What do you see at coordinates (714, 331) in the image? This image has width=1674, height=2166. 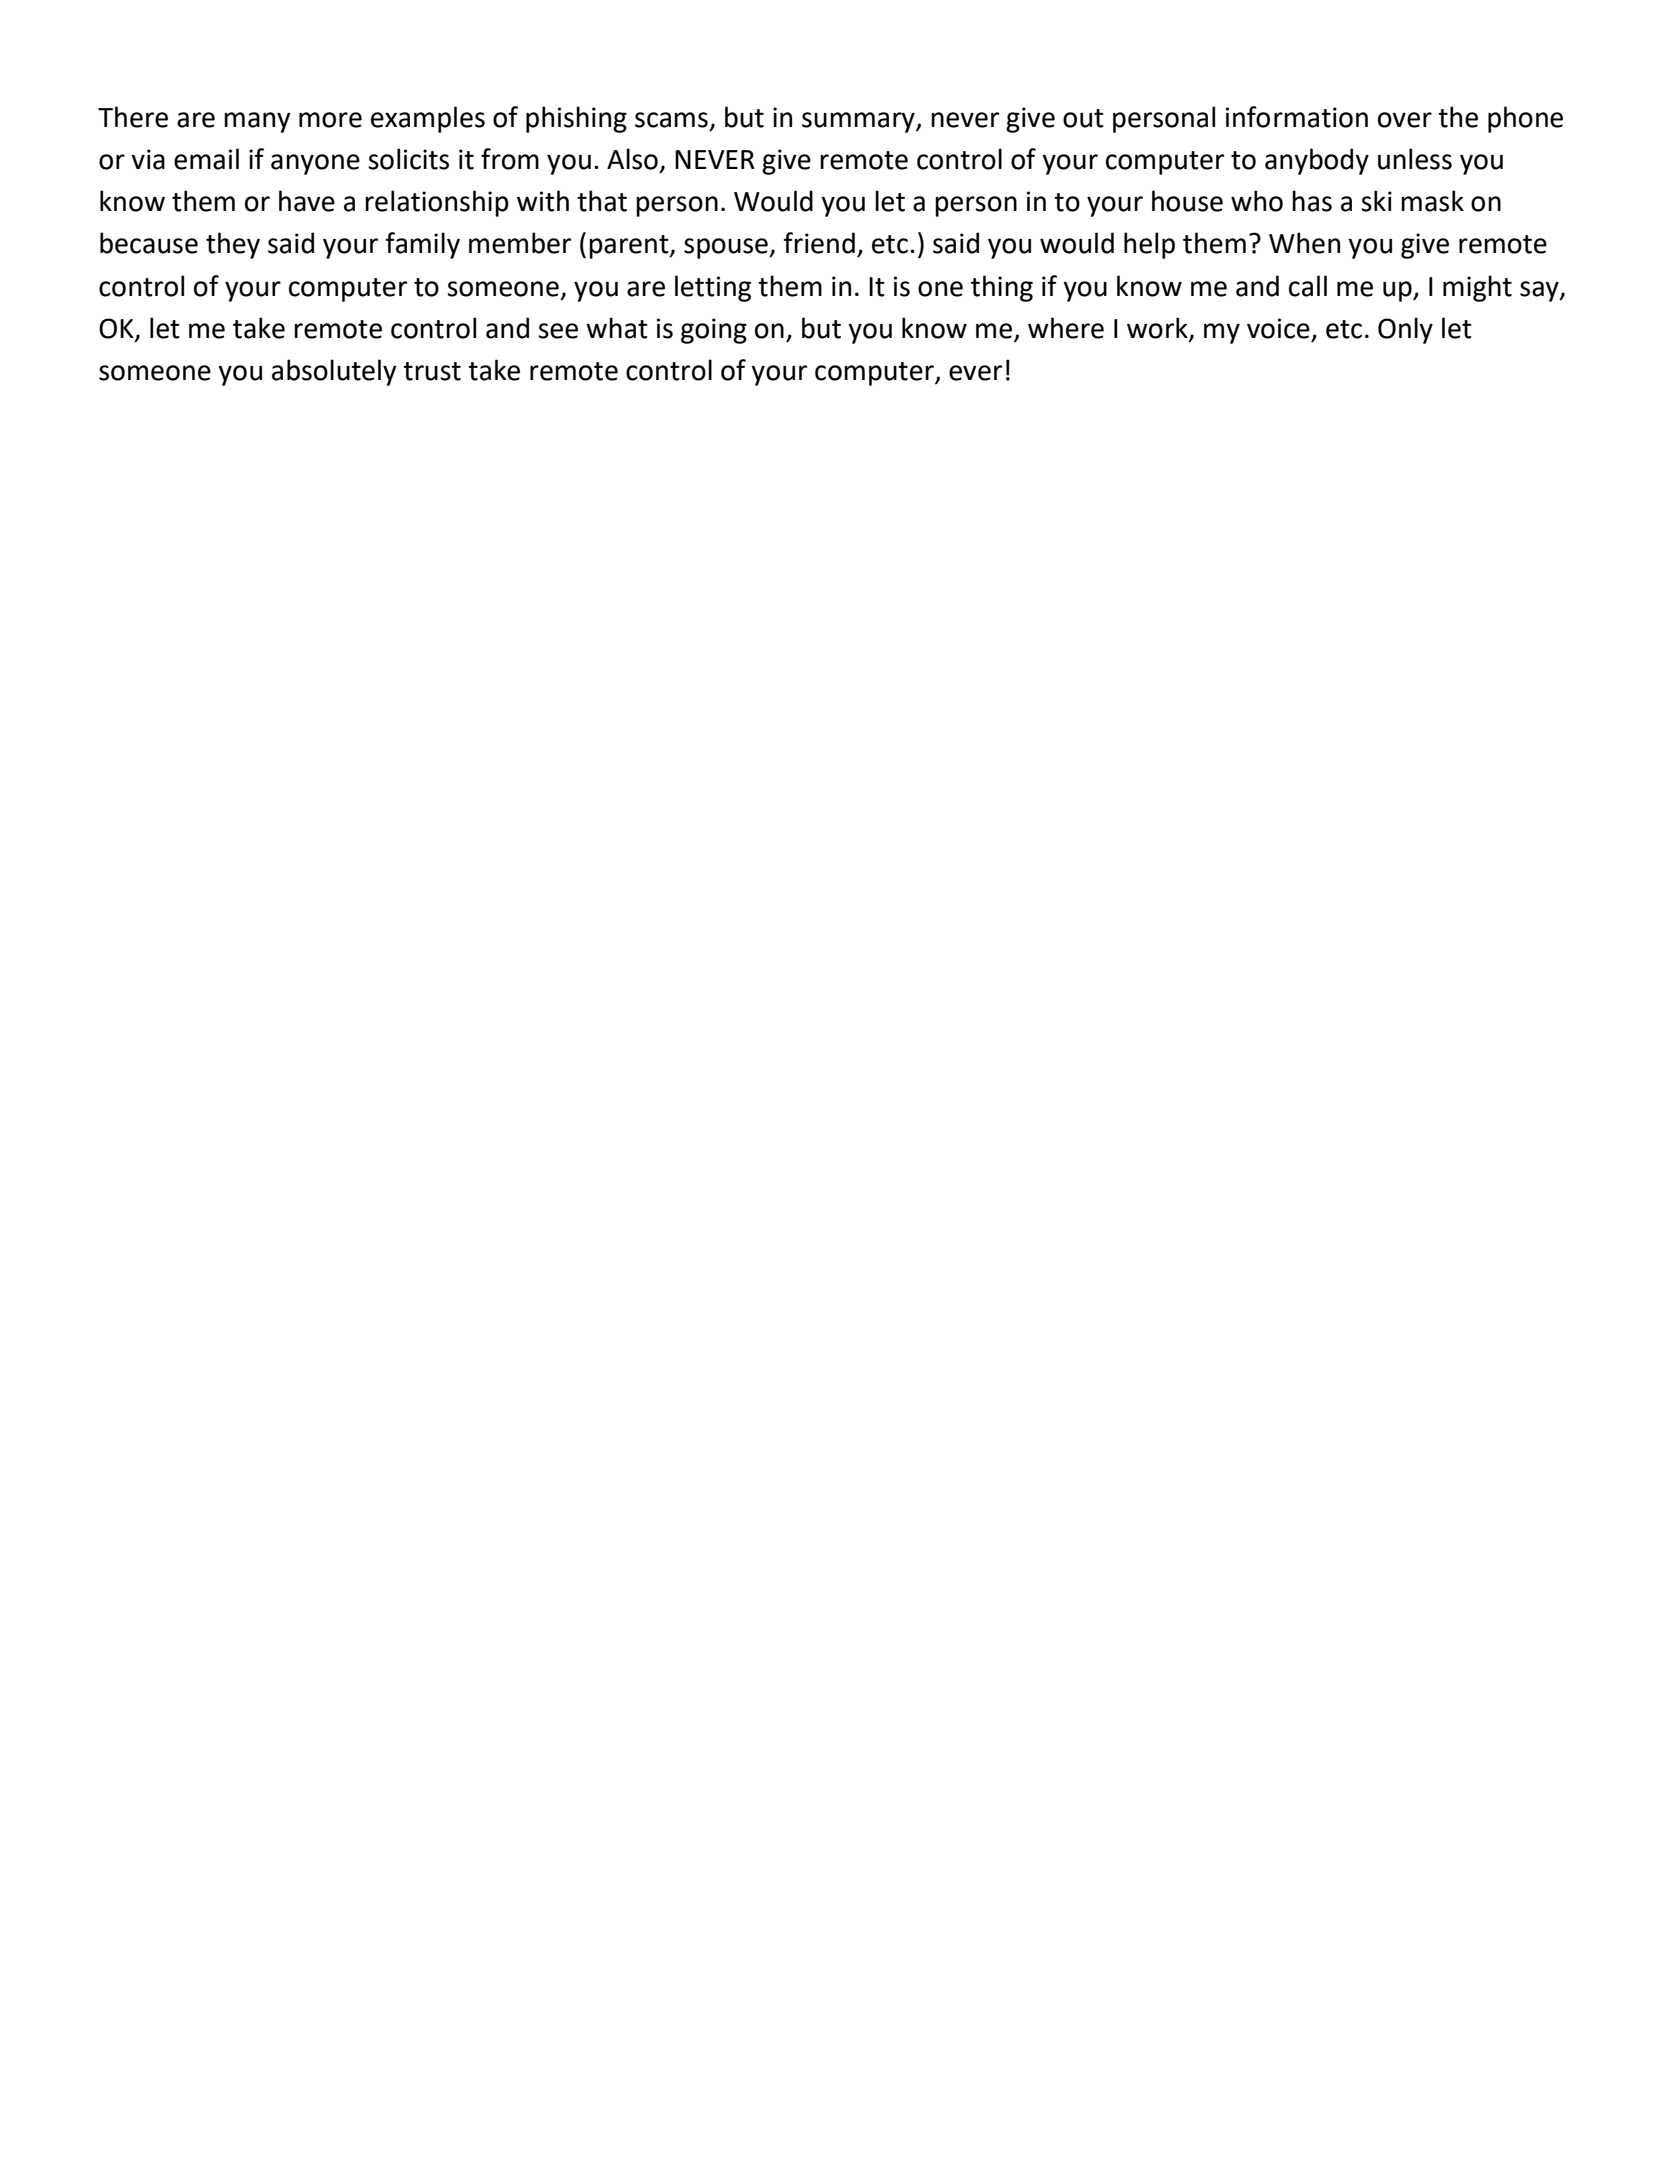 I see `going` at bounding box center [714, 331].
